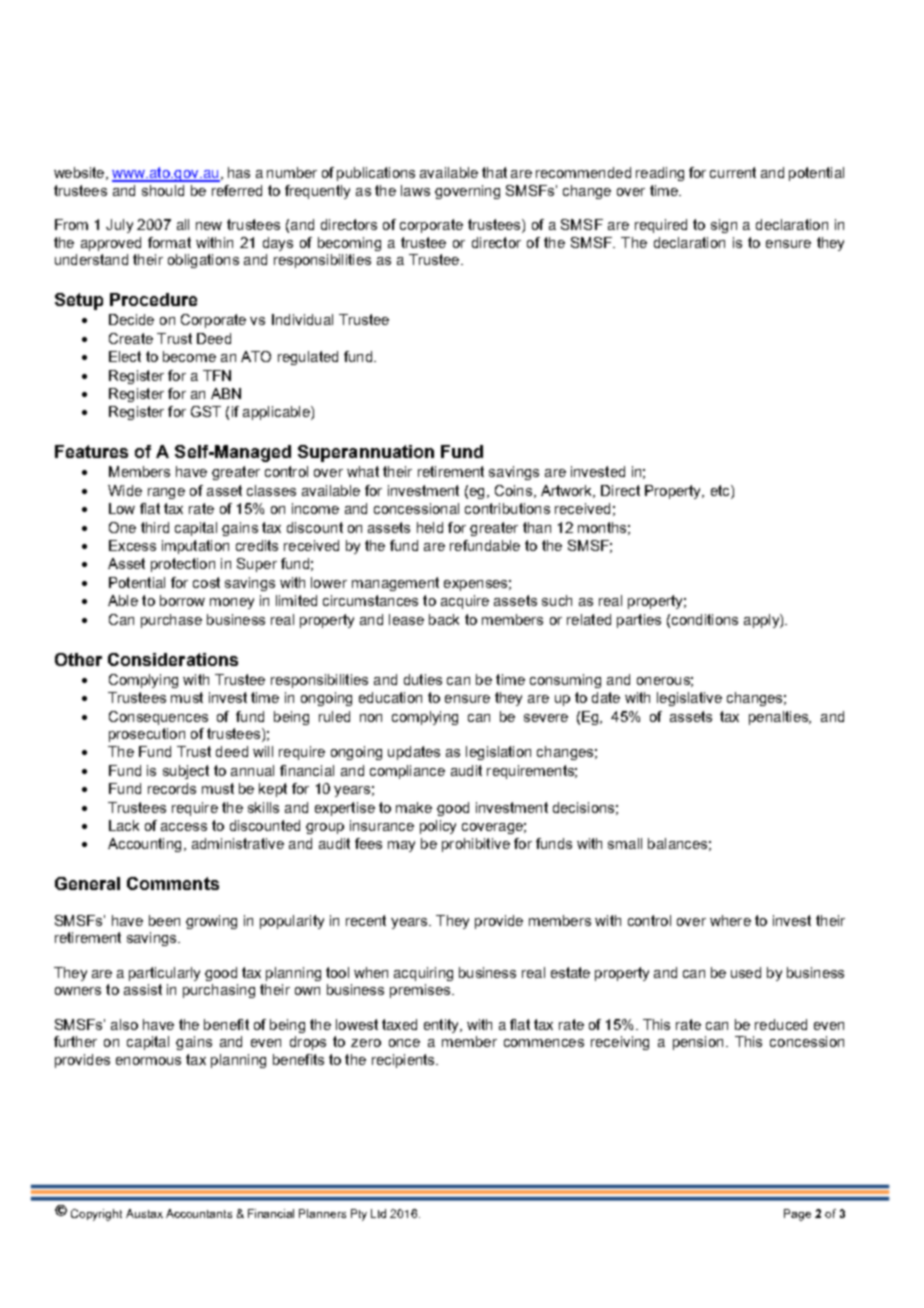 This document has width=924, height=1308. I want to click on Consequences, so click(158, 718).
